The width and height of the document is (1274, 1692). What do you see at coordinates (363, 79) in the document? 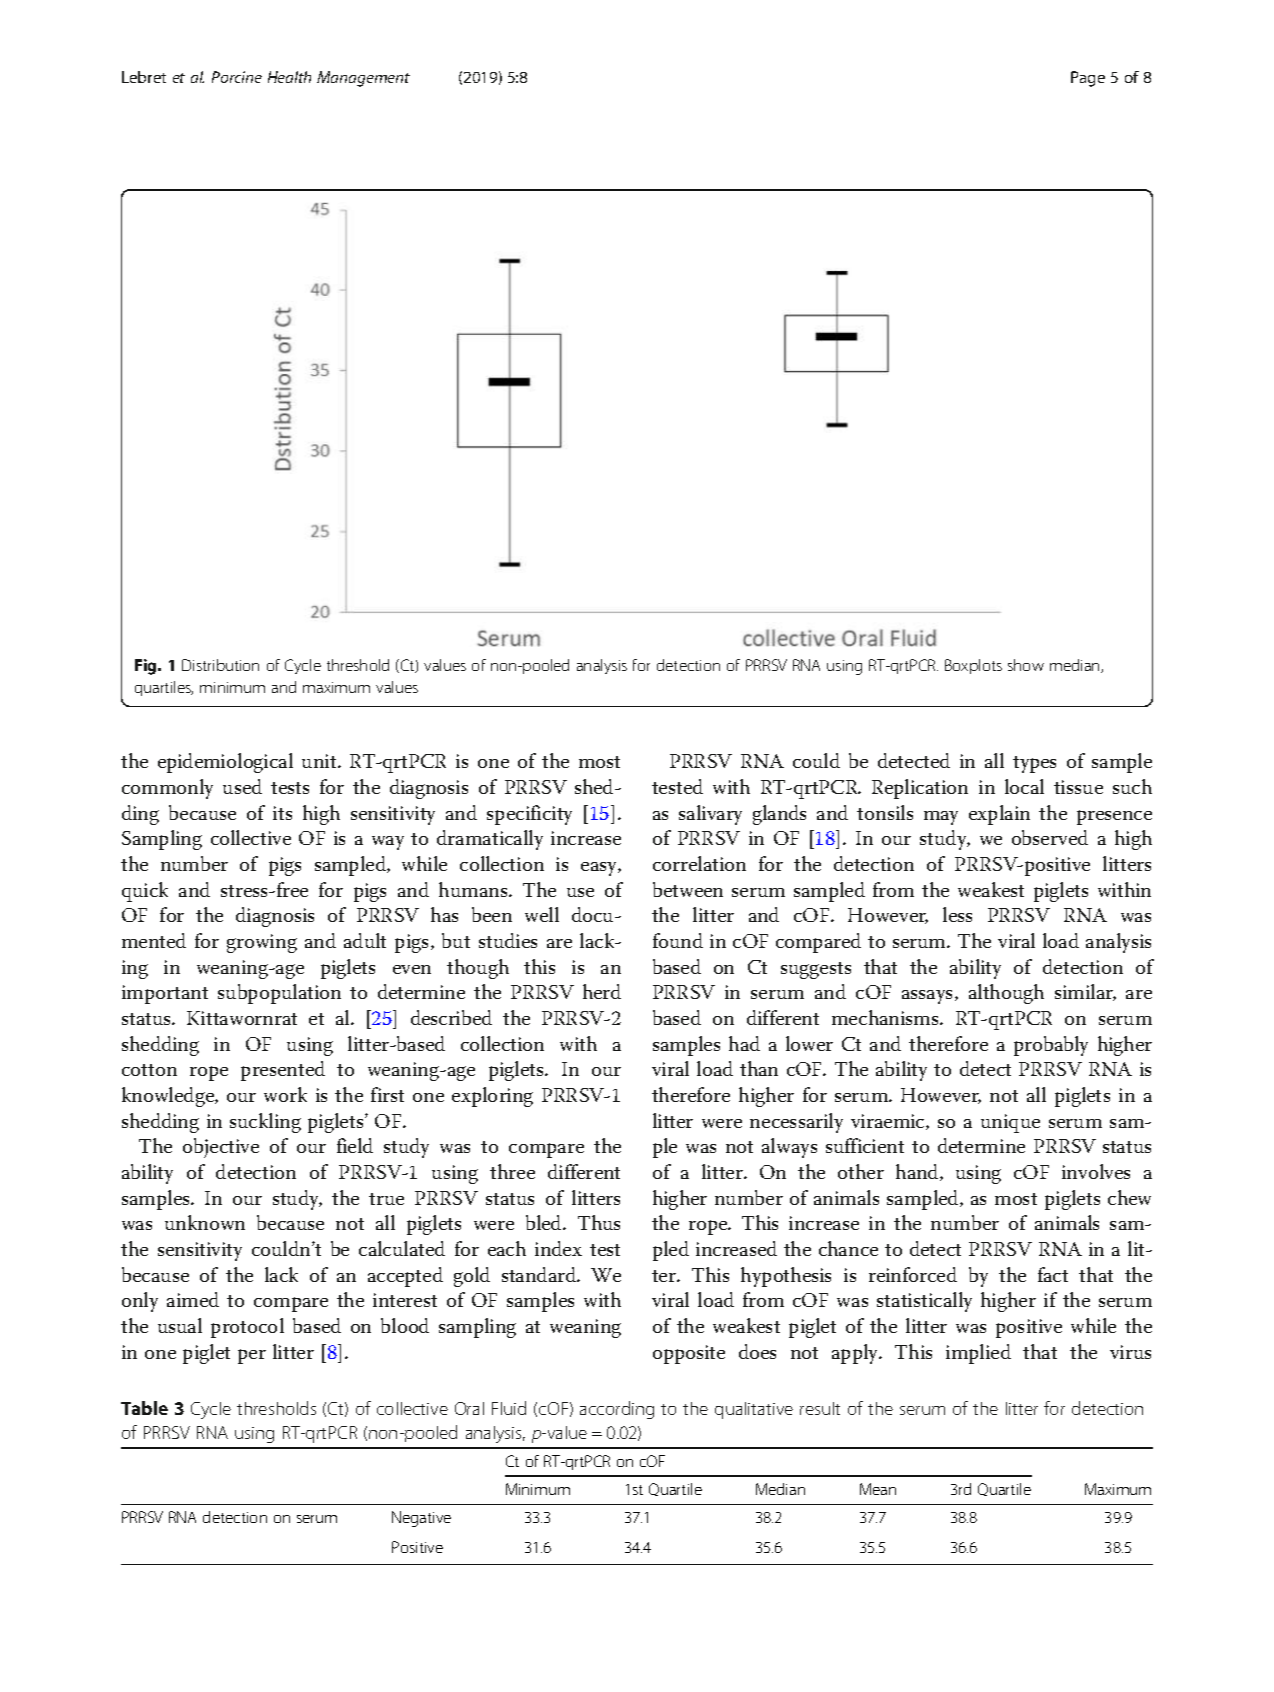
I see `Management` at bounding box center [363, 79].
